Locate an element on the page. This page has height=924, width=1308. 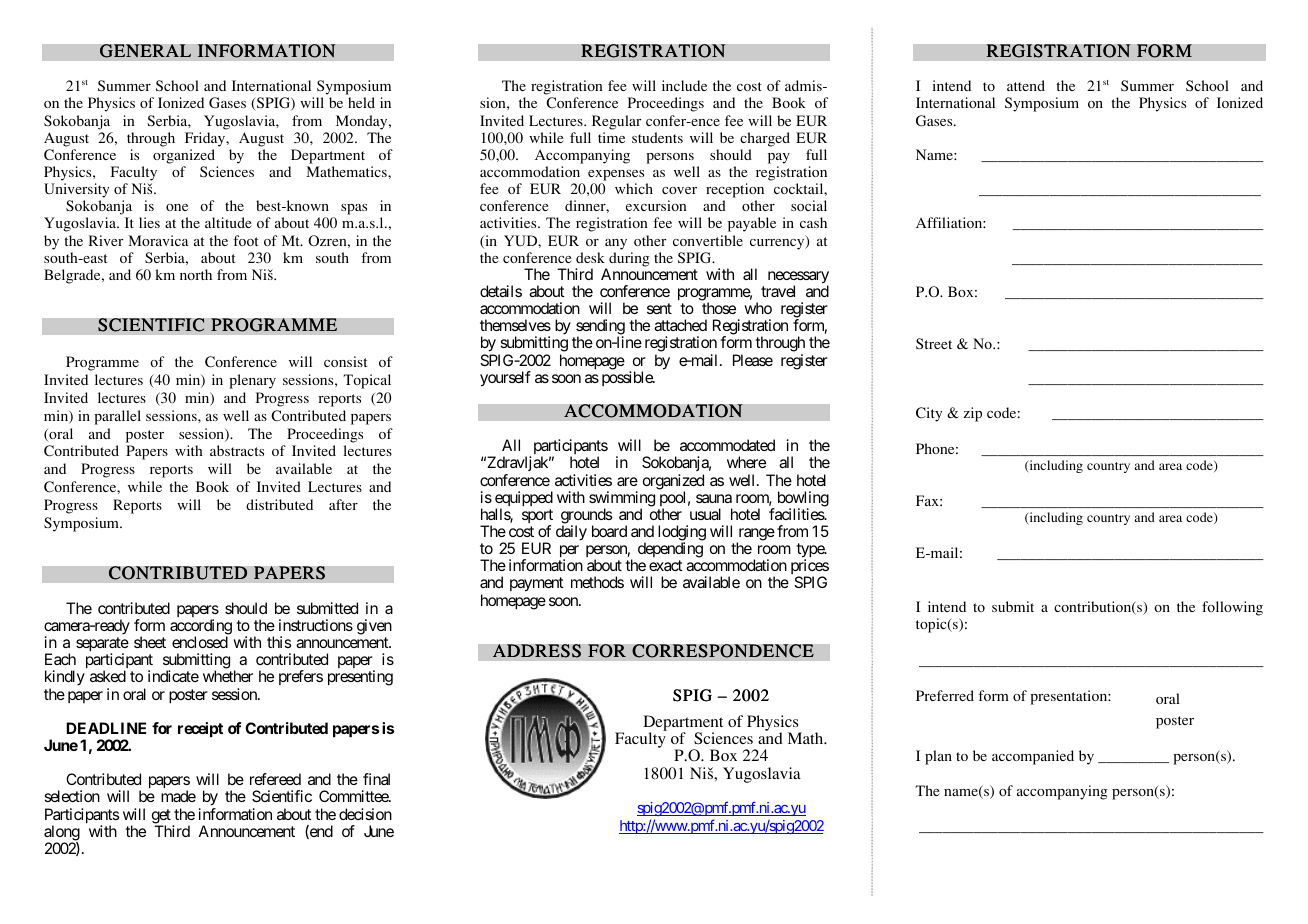
held is located at coordinates (361, 102).
